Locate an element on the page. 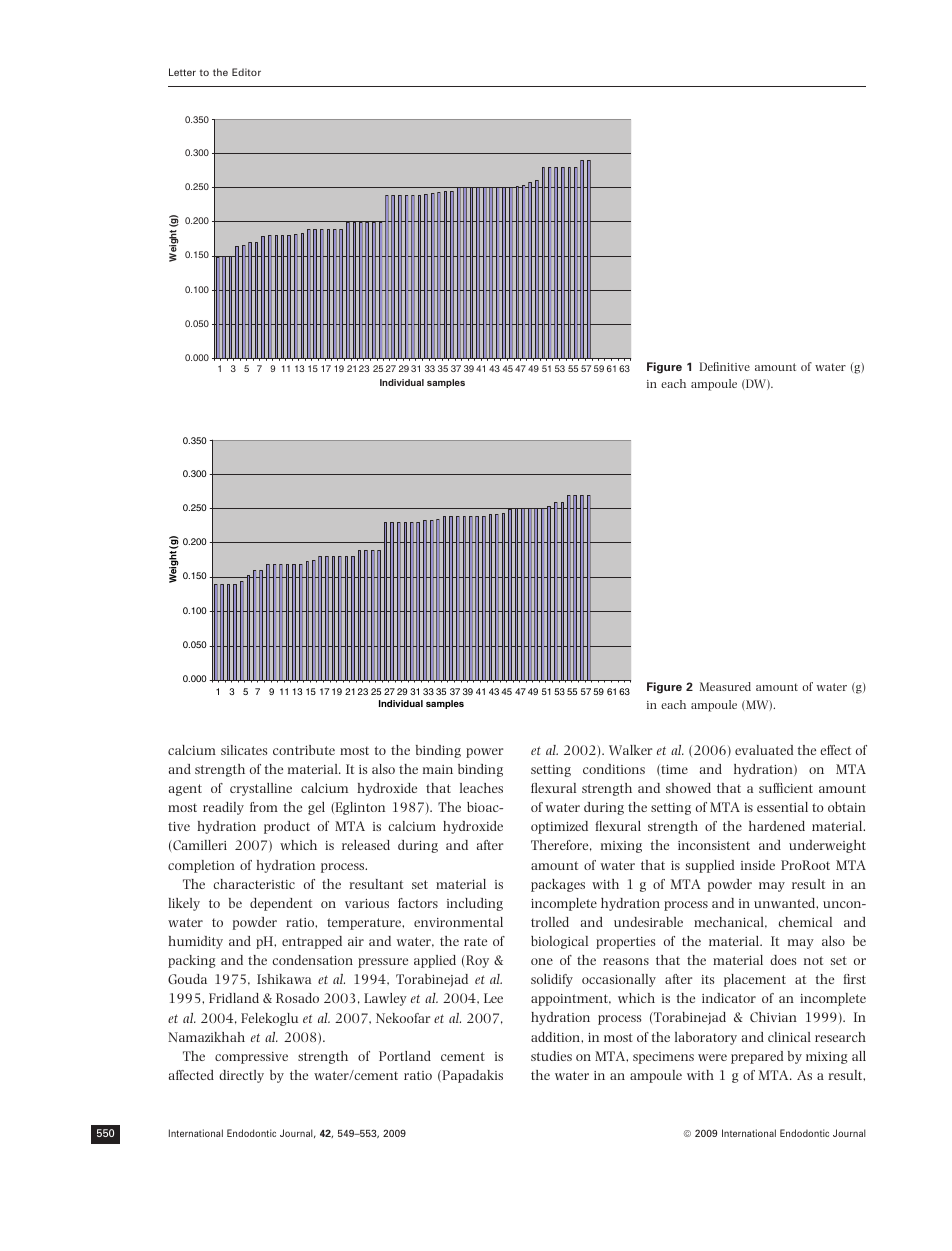 Image resolution: width=952 pixels, height=1251 pixels. power is located at coordinates (484, 753).
